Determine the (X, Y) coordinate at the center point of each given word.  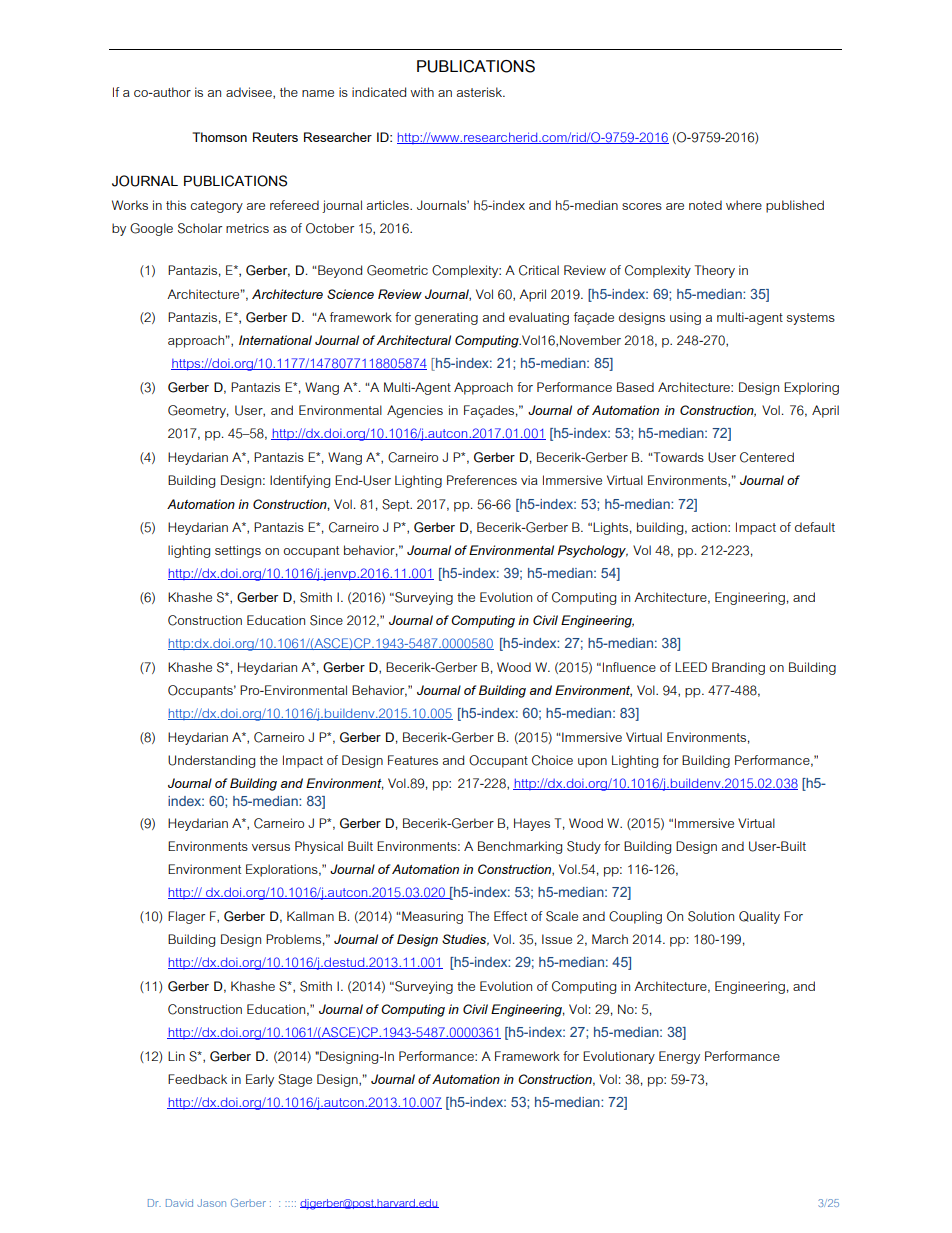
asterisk (481, 92)
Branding (738, 668)
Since (326, 620)
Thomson (219, 137)
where (744, 205)
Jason (211, 1203)
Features (413, 760)
